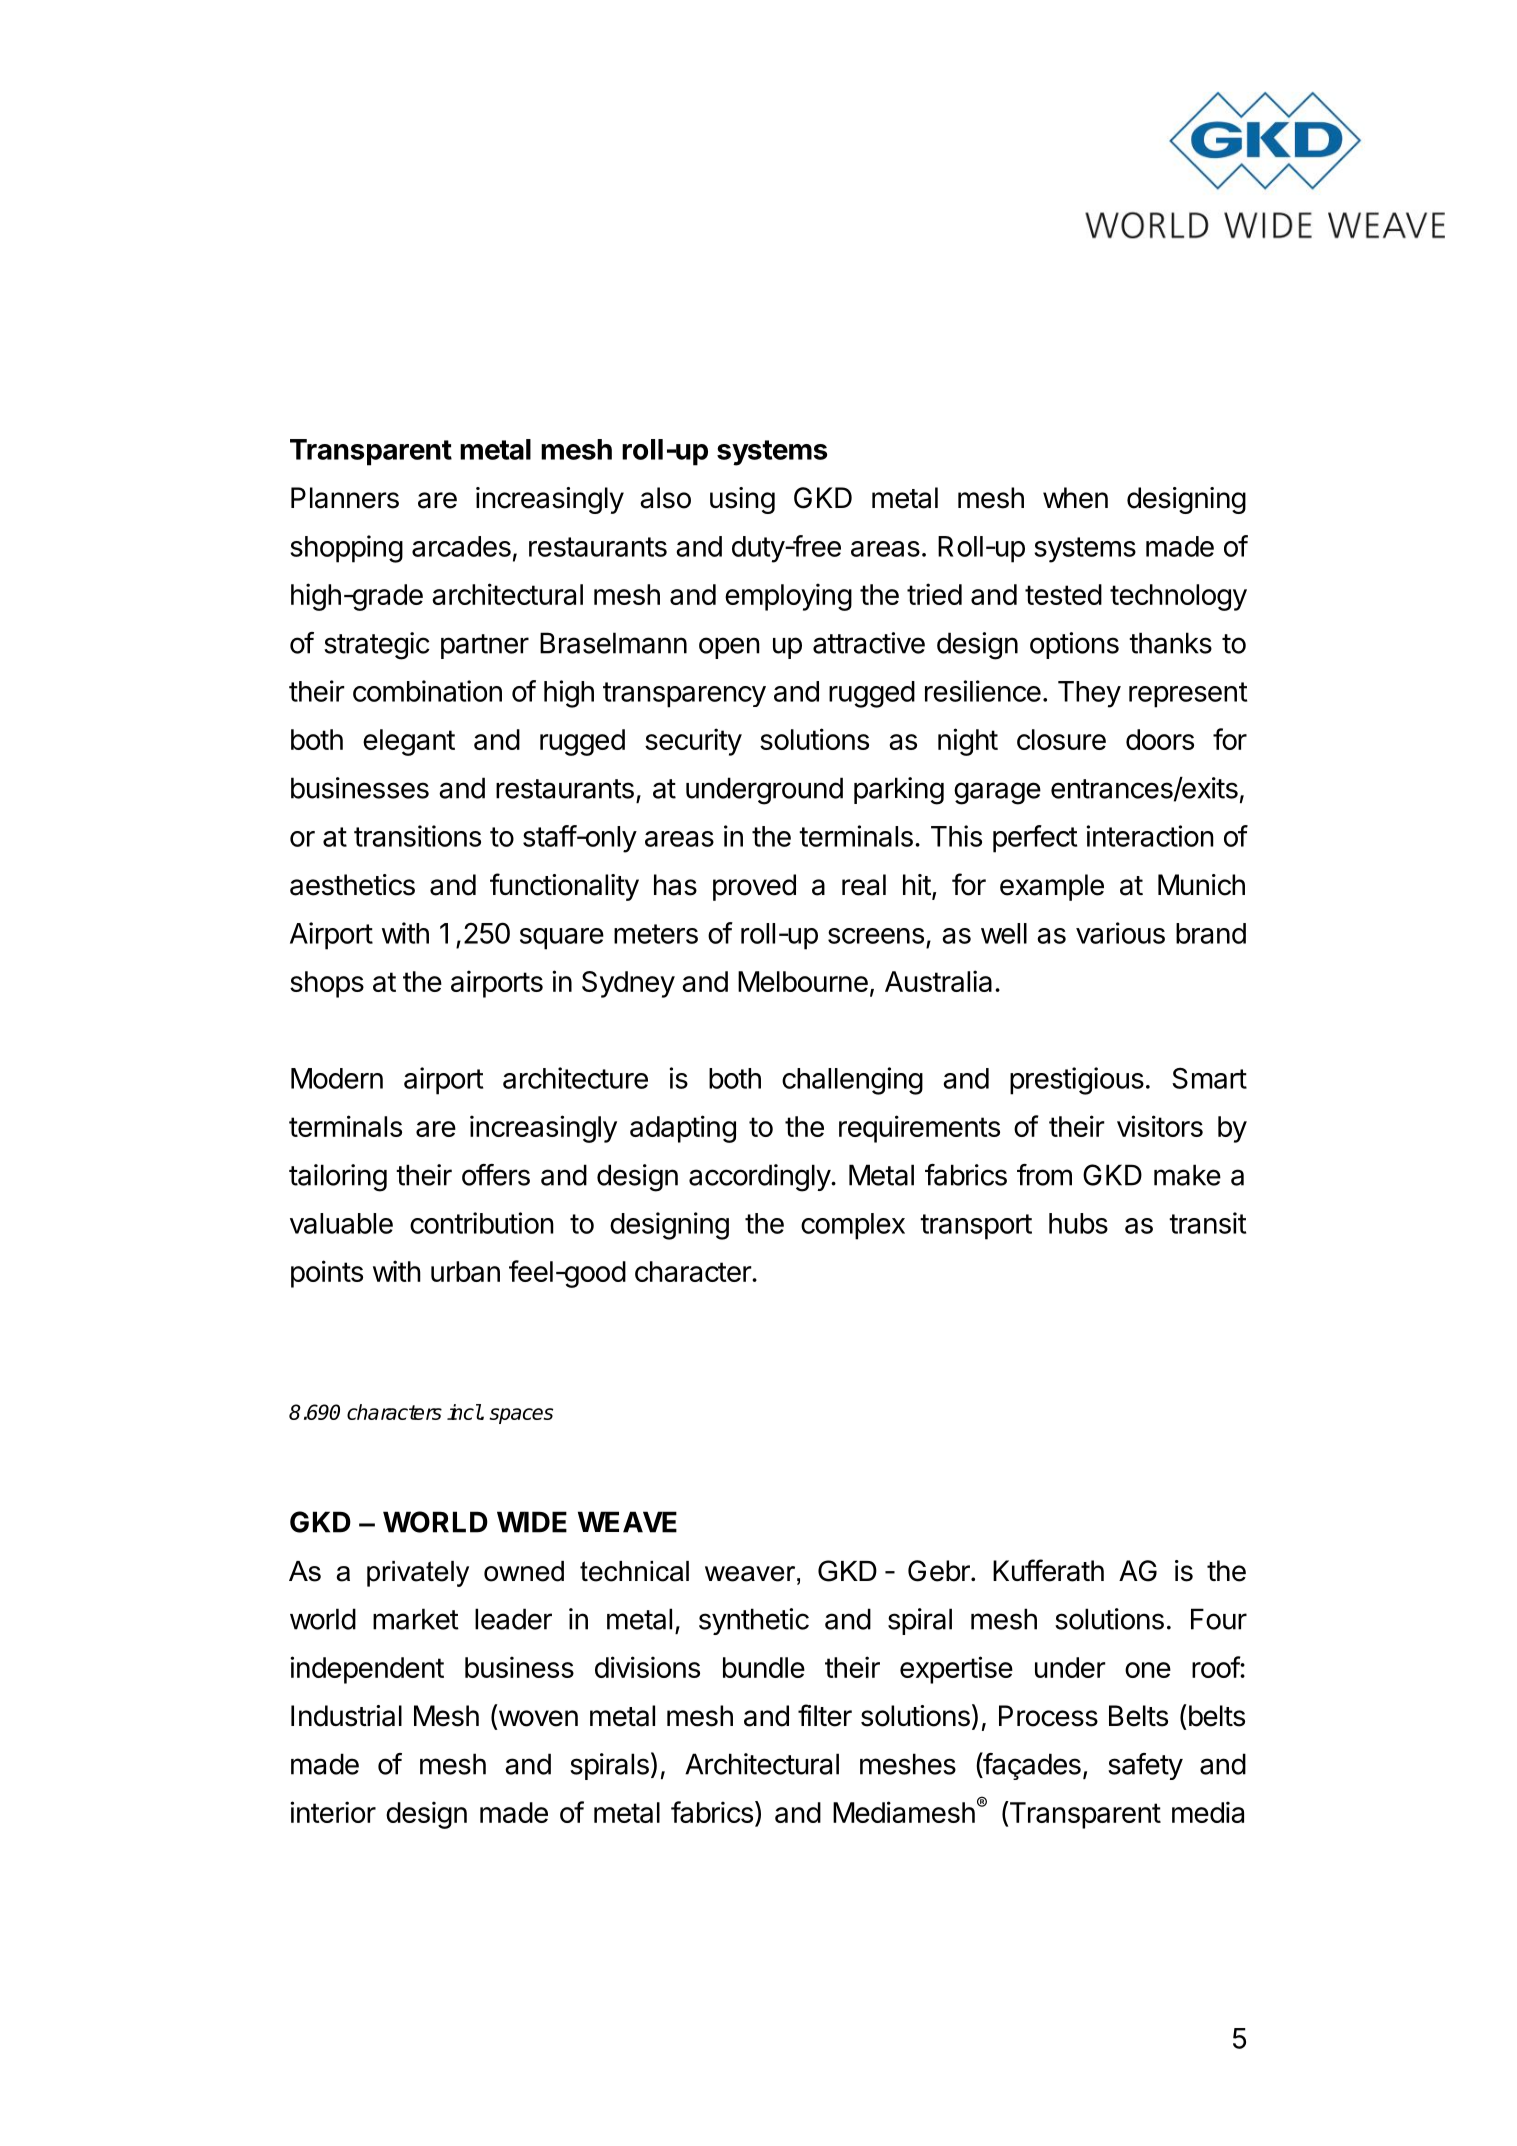  Describe the element at coordinates (742, 500) in the document. I see `using` at that location.
